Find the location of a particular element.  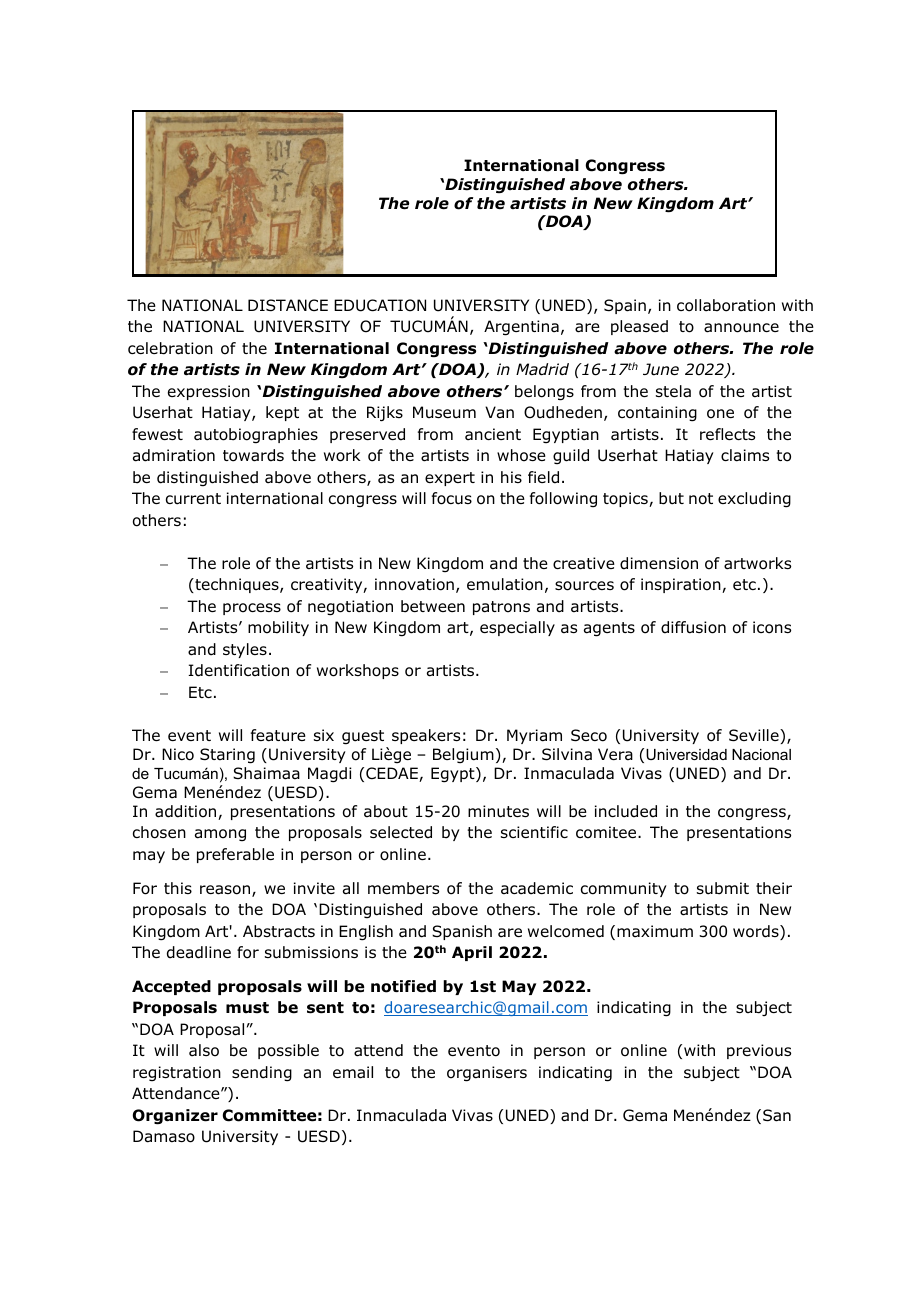

sending is located at coordinates (262, 1074).
